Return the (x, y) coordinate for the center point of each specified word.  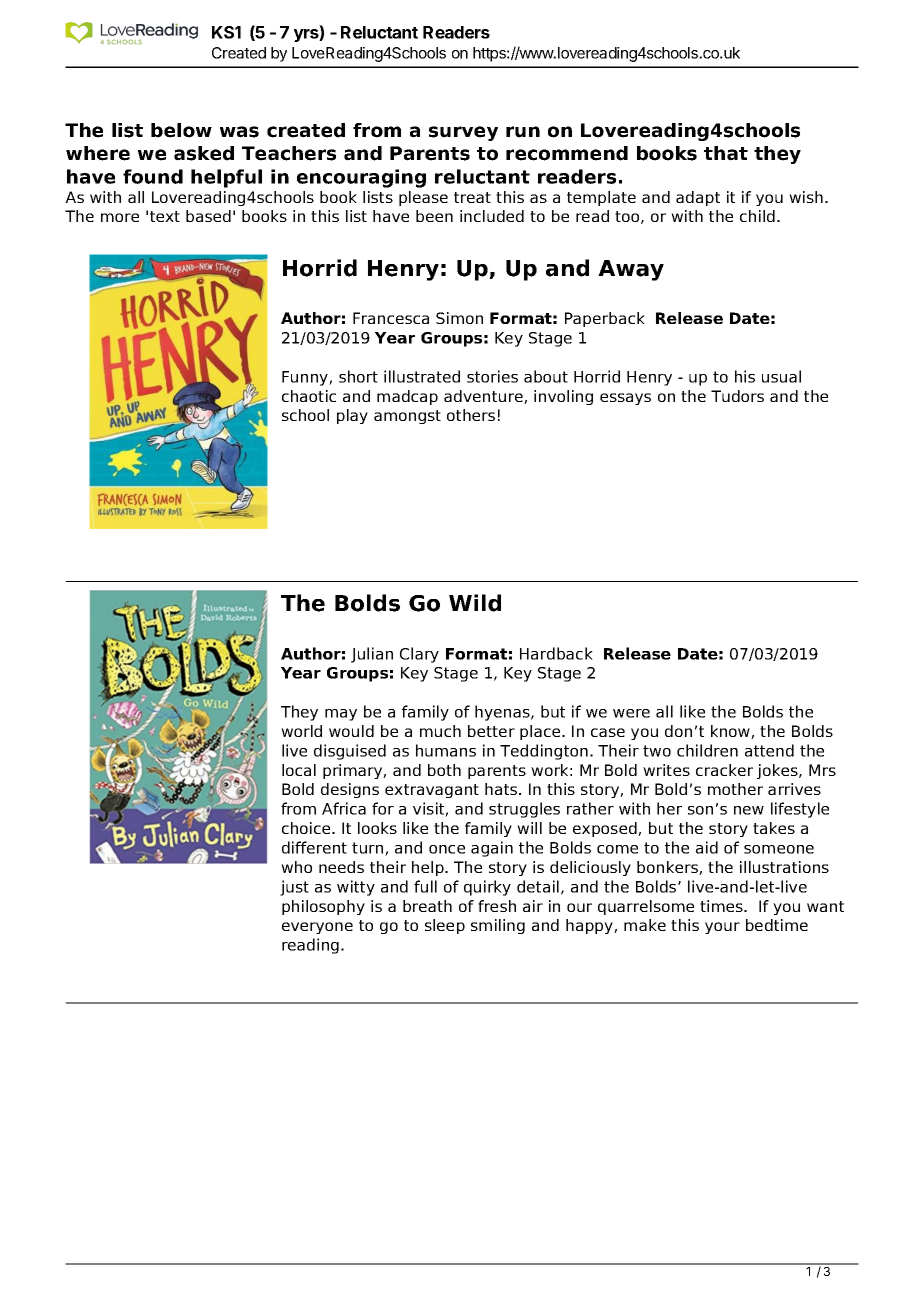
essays (625, 399)
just (294, 888)
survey (463, 133)
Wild (475, 603)
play (352, 416)
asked (204, 153)
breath (427, 906)
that (726, 153)
